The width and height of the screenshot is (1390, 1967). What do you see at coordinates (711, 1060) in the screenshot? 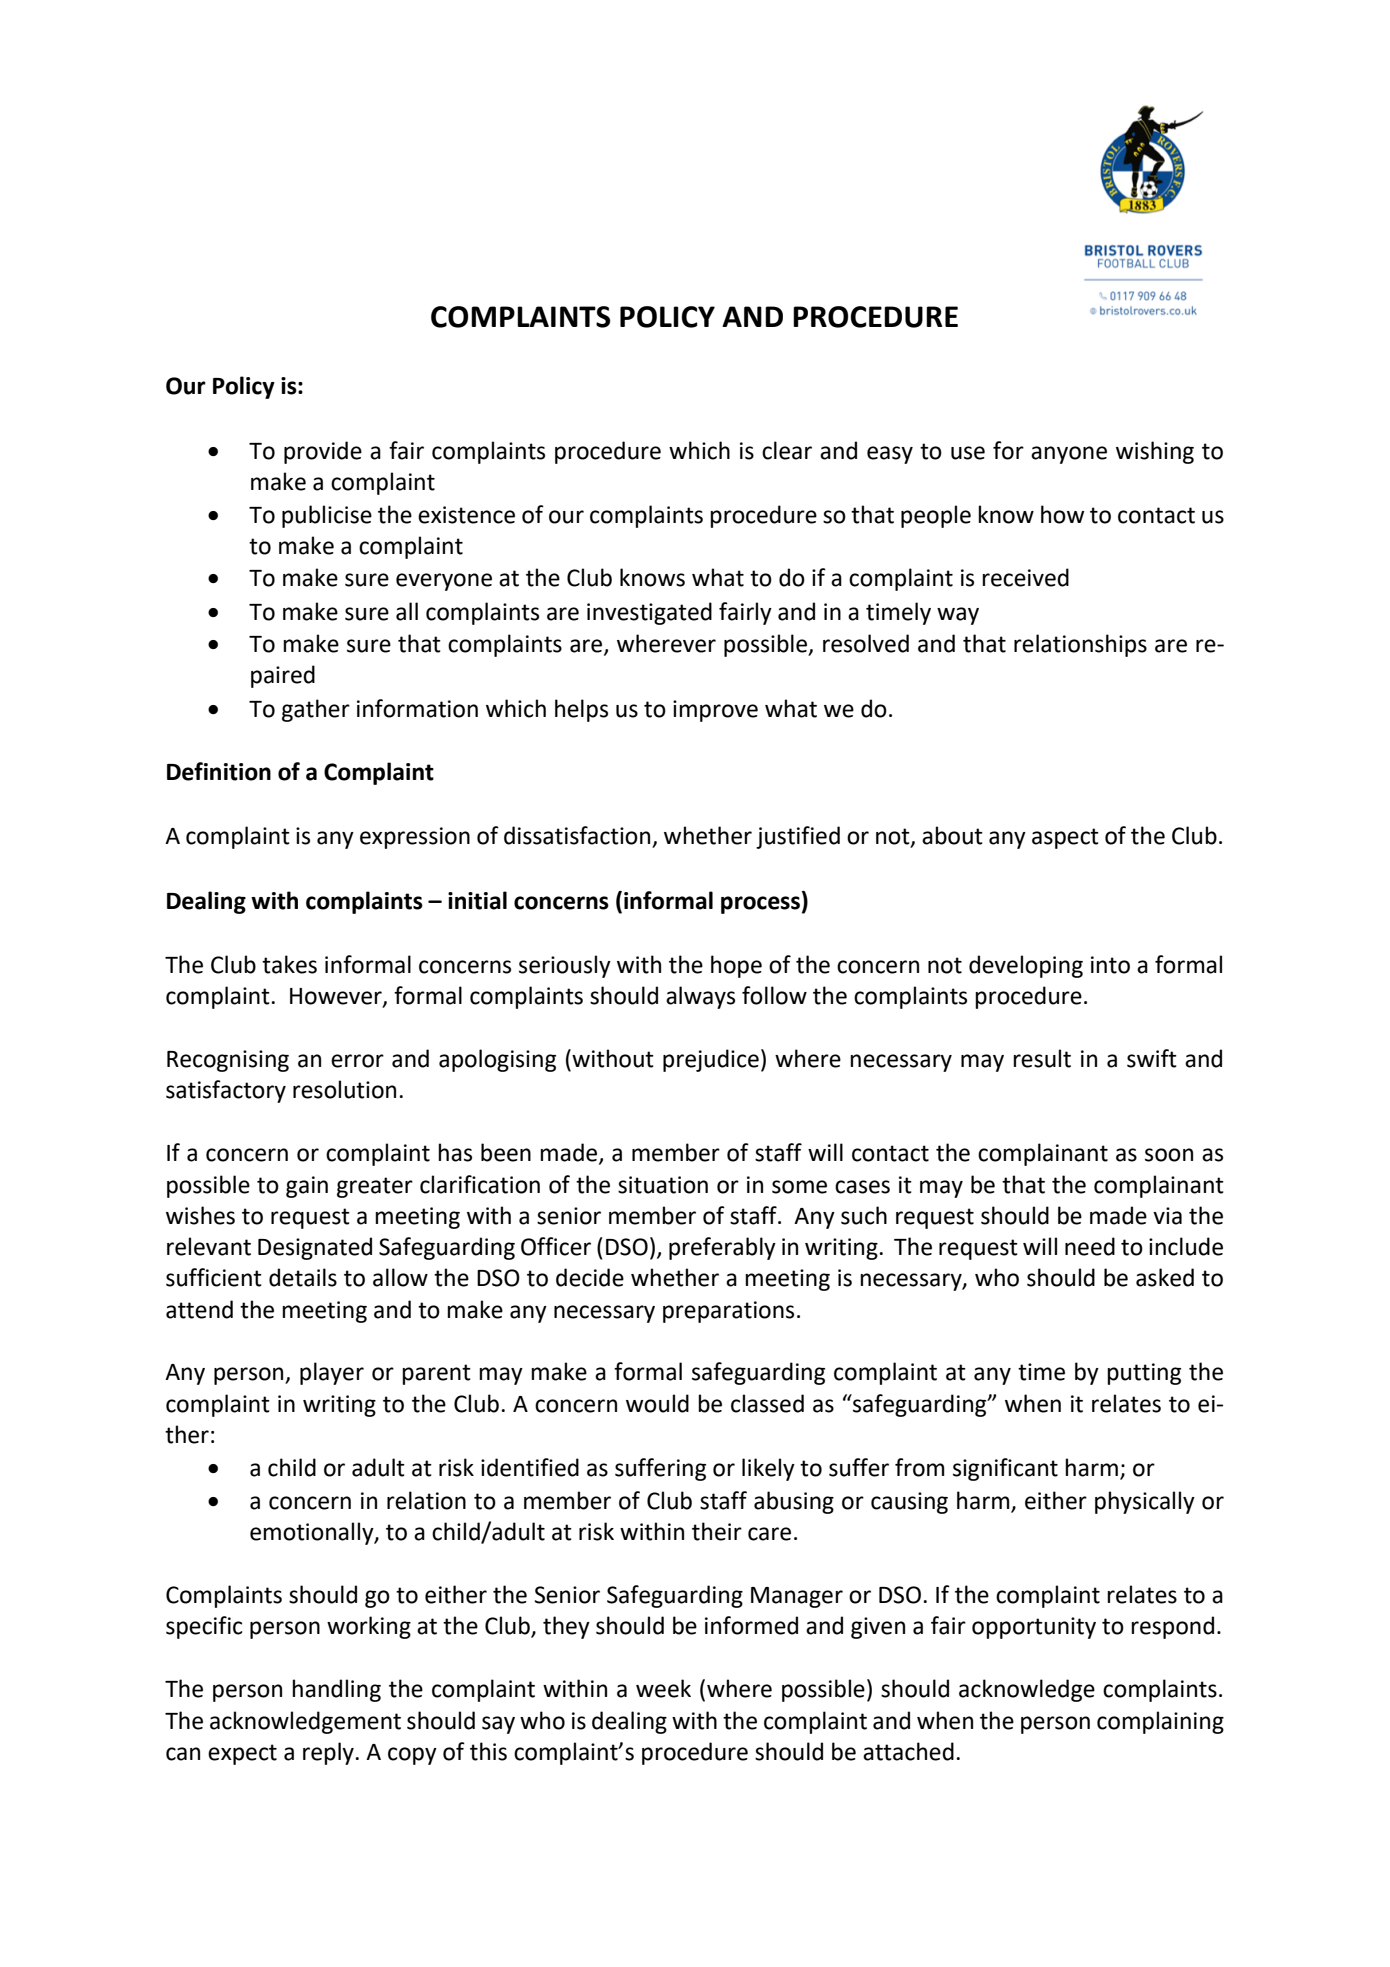
I see `prejudice` at bounding box center [711, 1060].
